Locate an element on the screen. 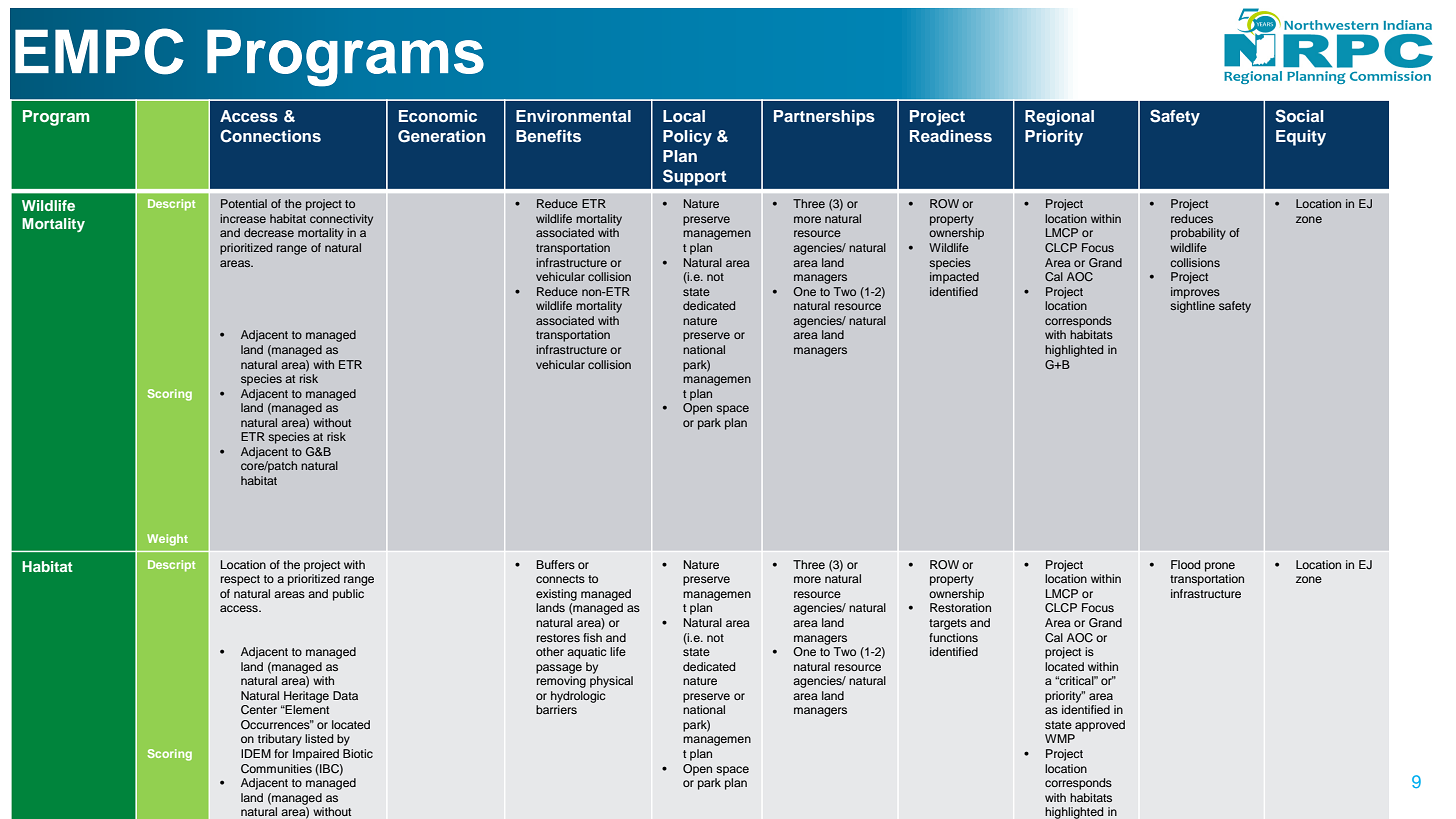 This screenshot has height=819, width=1456. Connections is located at coordinates (270, 136).
